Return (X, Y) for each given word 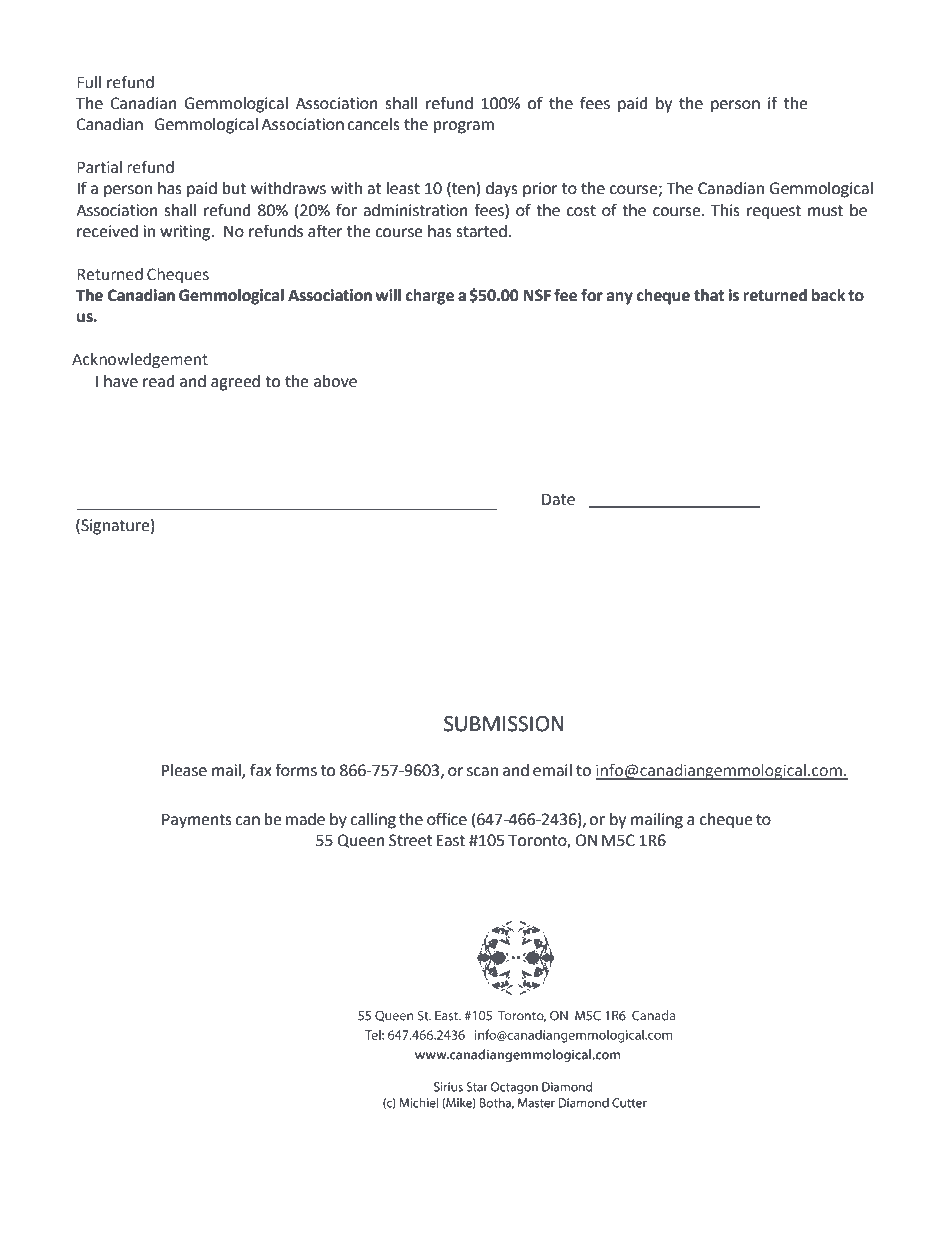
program (464, 127)
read (159, 381)
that (709, 295)
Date (558, 499)
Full (89, 82)
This (725, 210)
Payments (197, 821)
